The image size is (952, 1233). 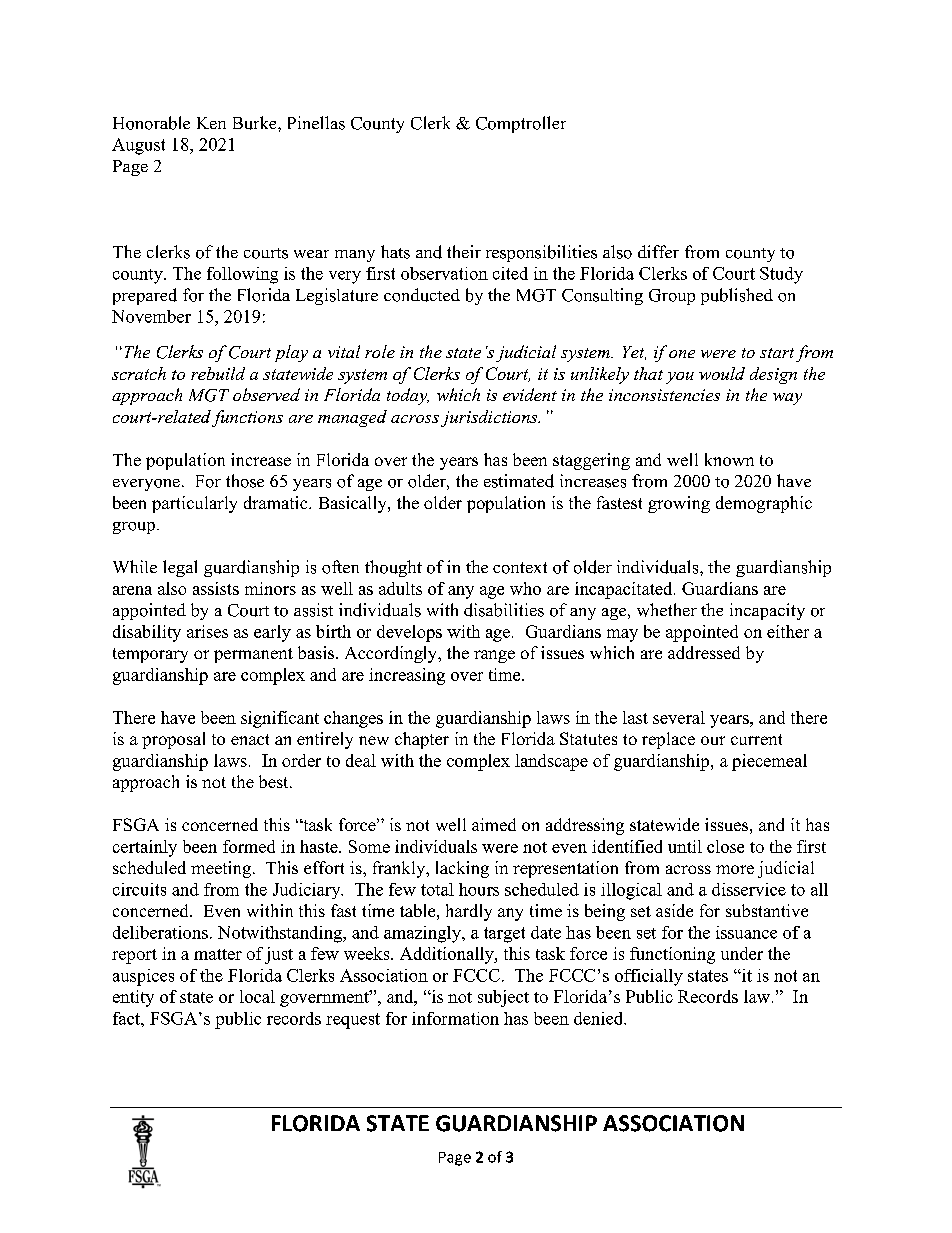 I want to click on legal, so click(x=180, y=568).
